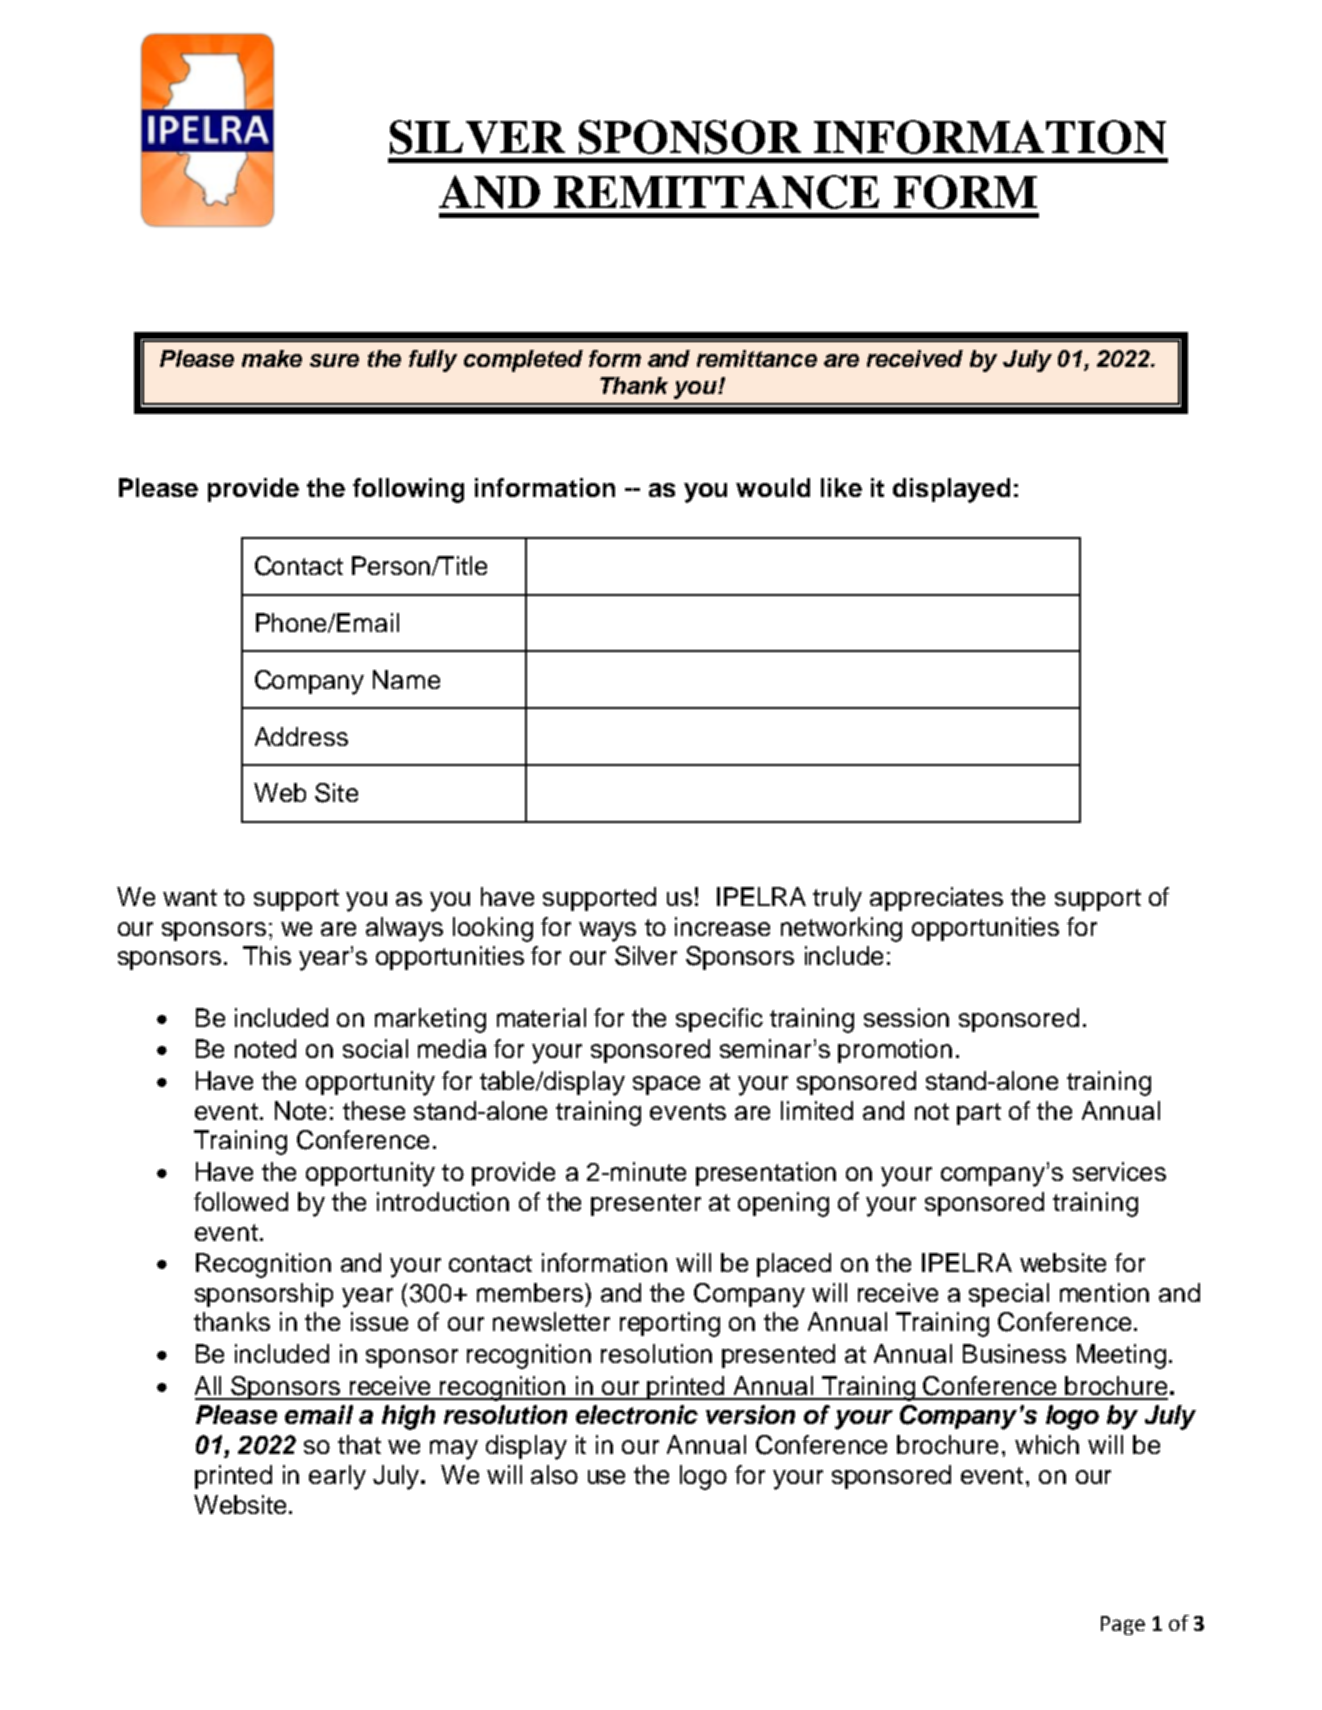  What do you see at coordinates (337, 1477) in the screenshot?
I see `early` at bounding box center [337, 1477].
